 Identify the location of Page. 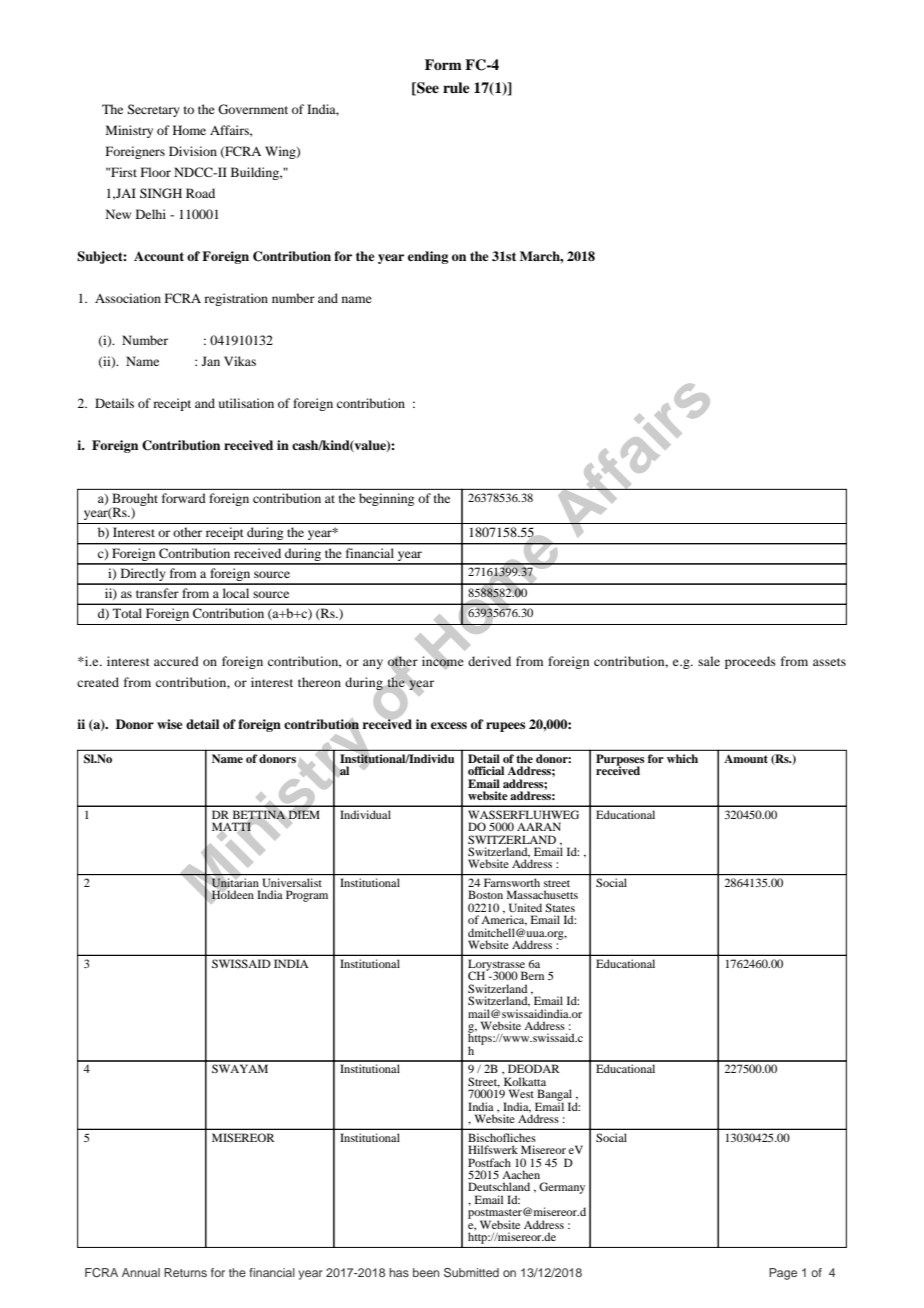
(783, 1274).
